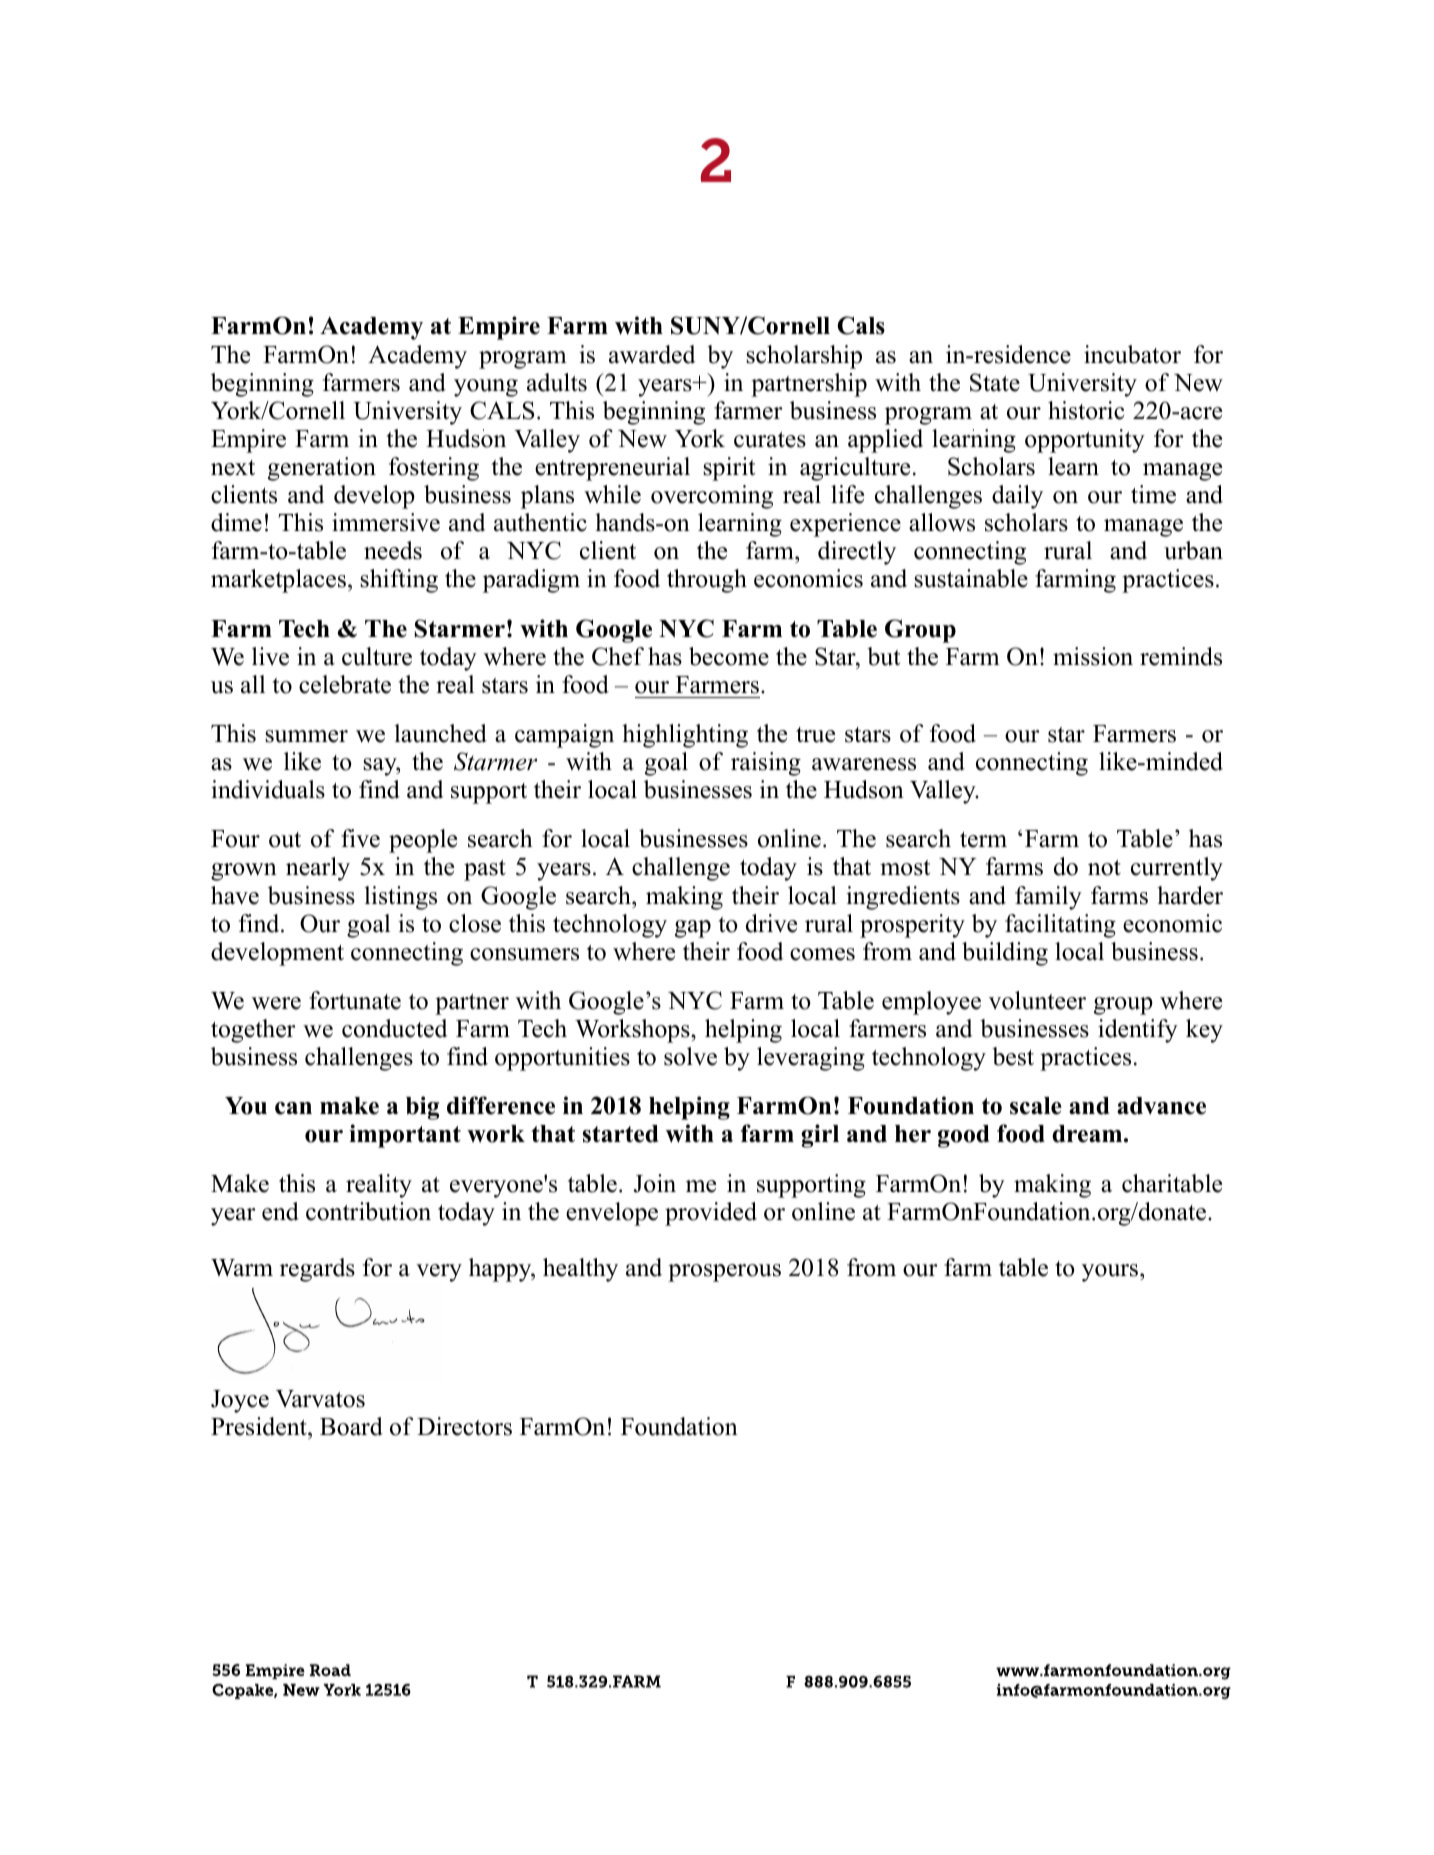 The width and height of the screenshot is (1434, 1855). What do you see at coordinates (685, 736) in the screenshot?
I see `highlighting` at bounding box center [685, 736].
